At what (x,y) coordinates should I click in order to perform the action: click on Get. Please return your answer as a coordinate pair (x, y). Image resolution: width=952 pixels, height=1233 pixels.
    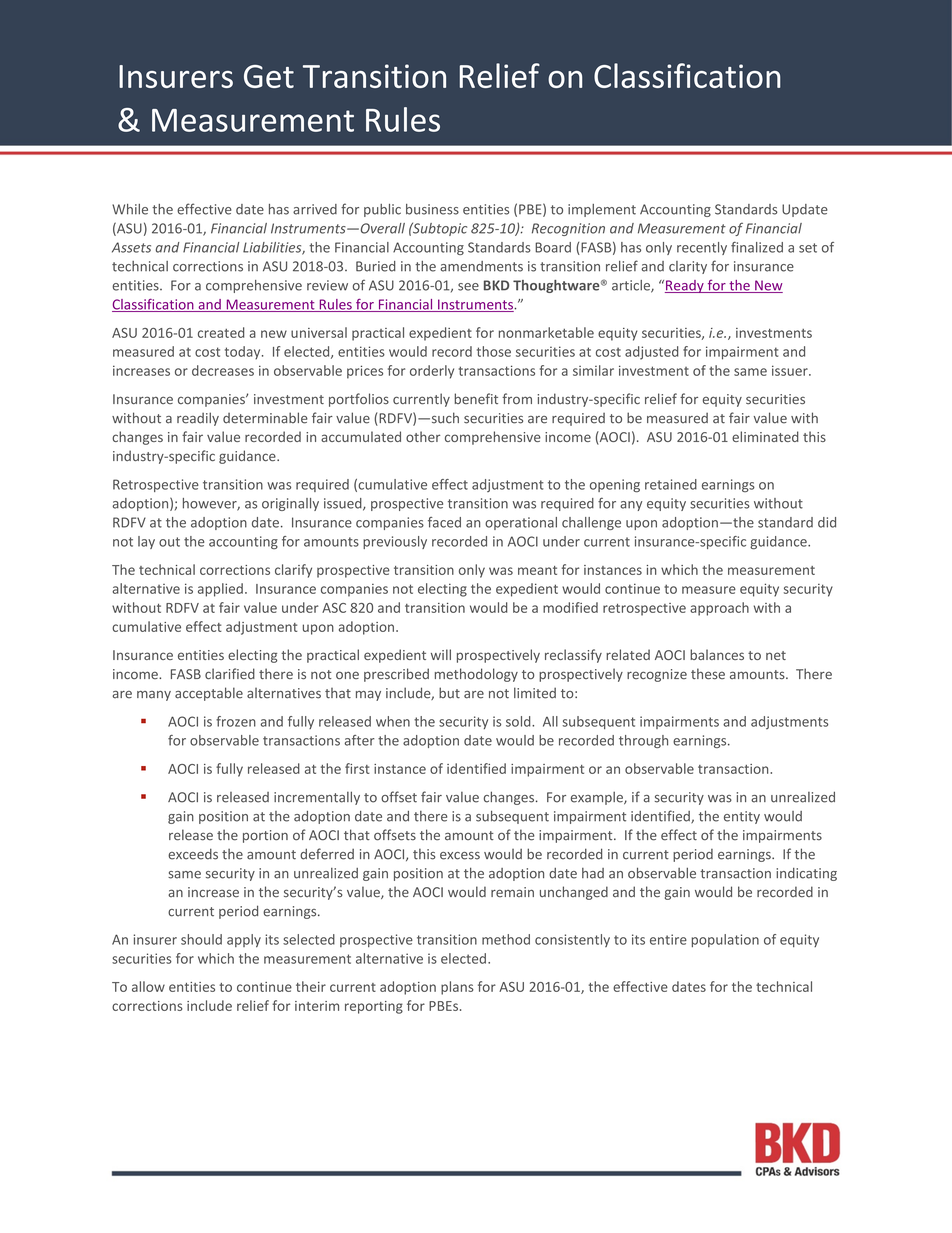
    Looking at the image, I should click on (269, 76).
